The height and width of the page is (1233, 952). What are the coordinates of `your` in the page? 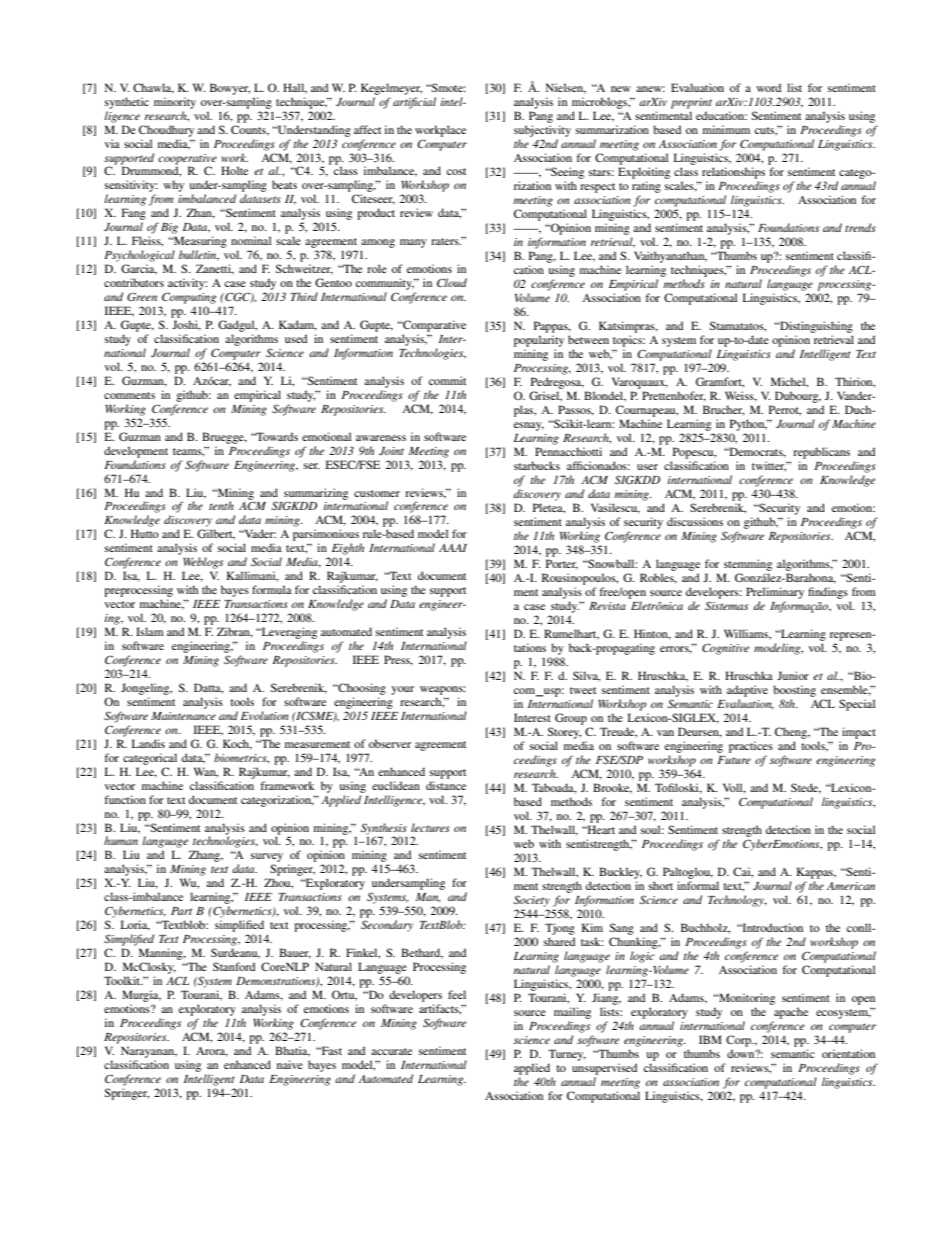 It's located at (403, 690).
